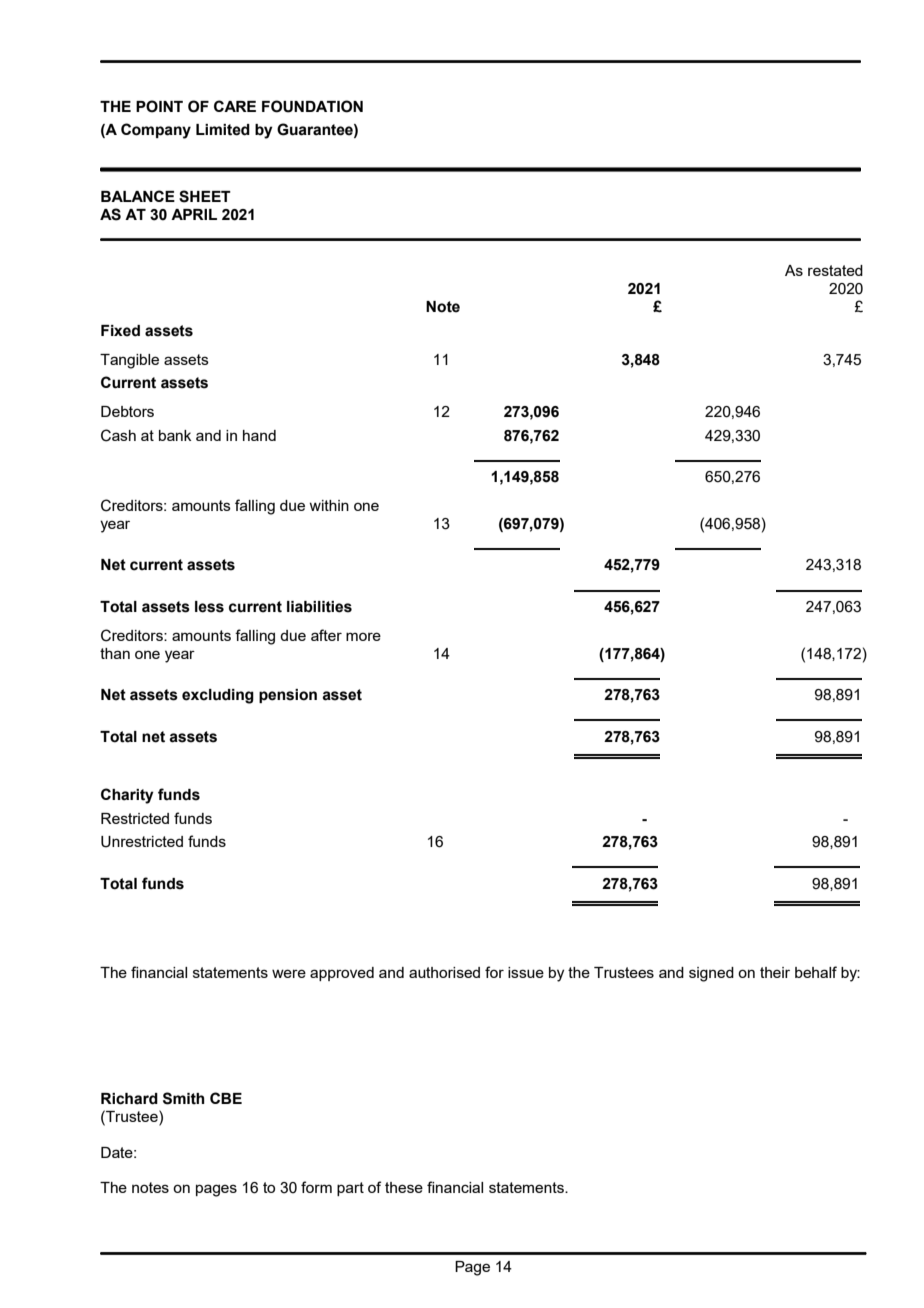 The height and width of the page is (1308, 924). Describe the element at coordinates (312, 106) in the page. I see `FOUNDATION` at that location.
